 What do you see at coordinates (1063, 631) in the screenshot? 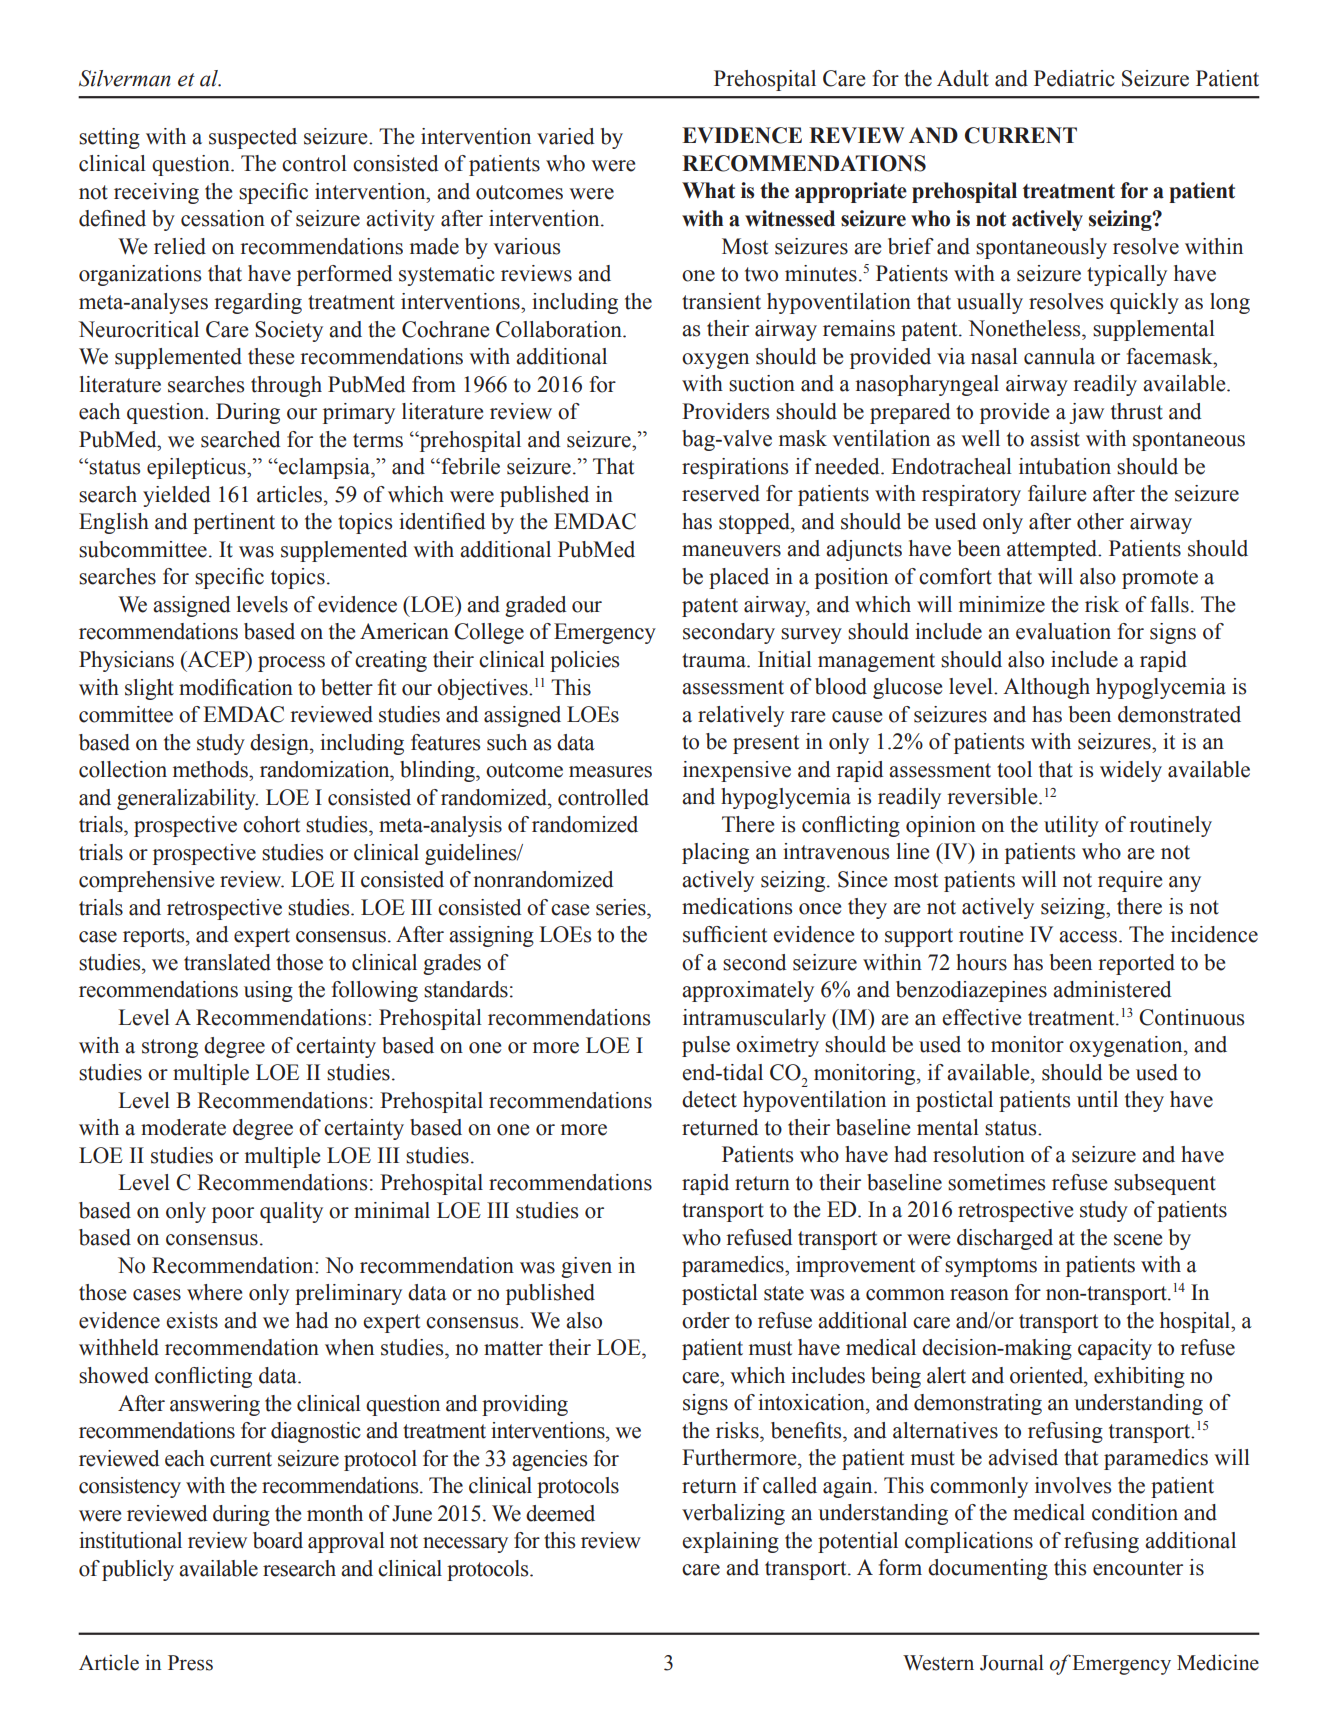
I see `evaluation` at bounding box center [1063, 631].
